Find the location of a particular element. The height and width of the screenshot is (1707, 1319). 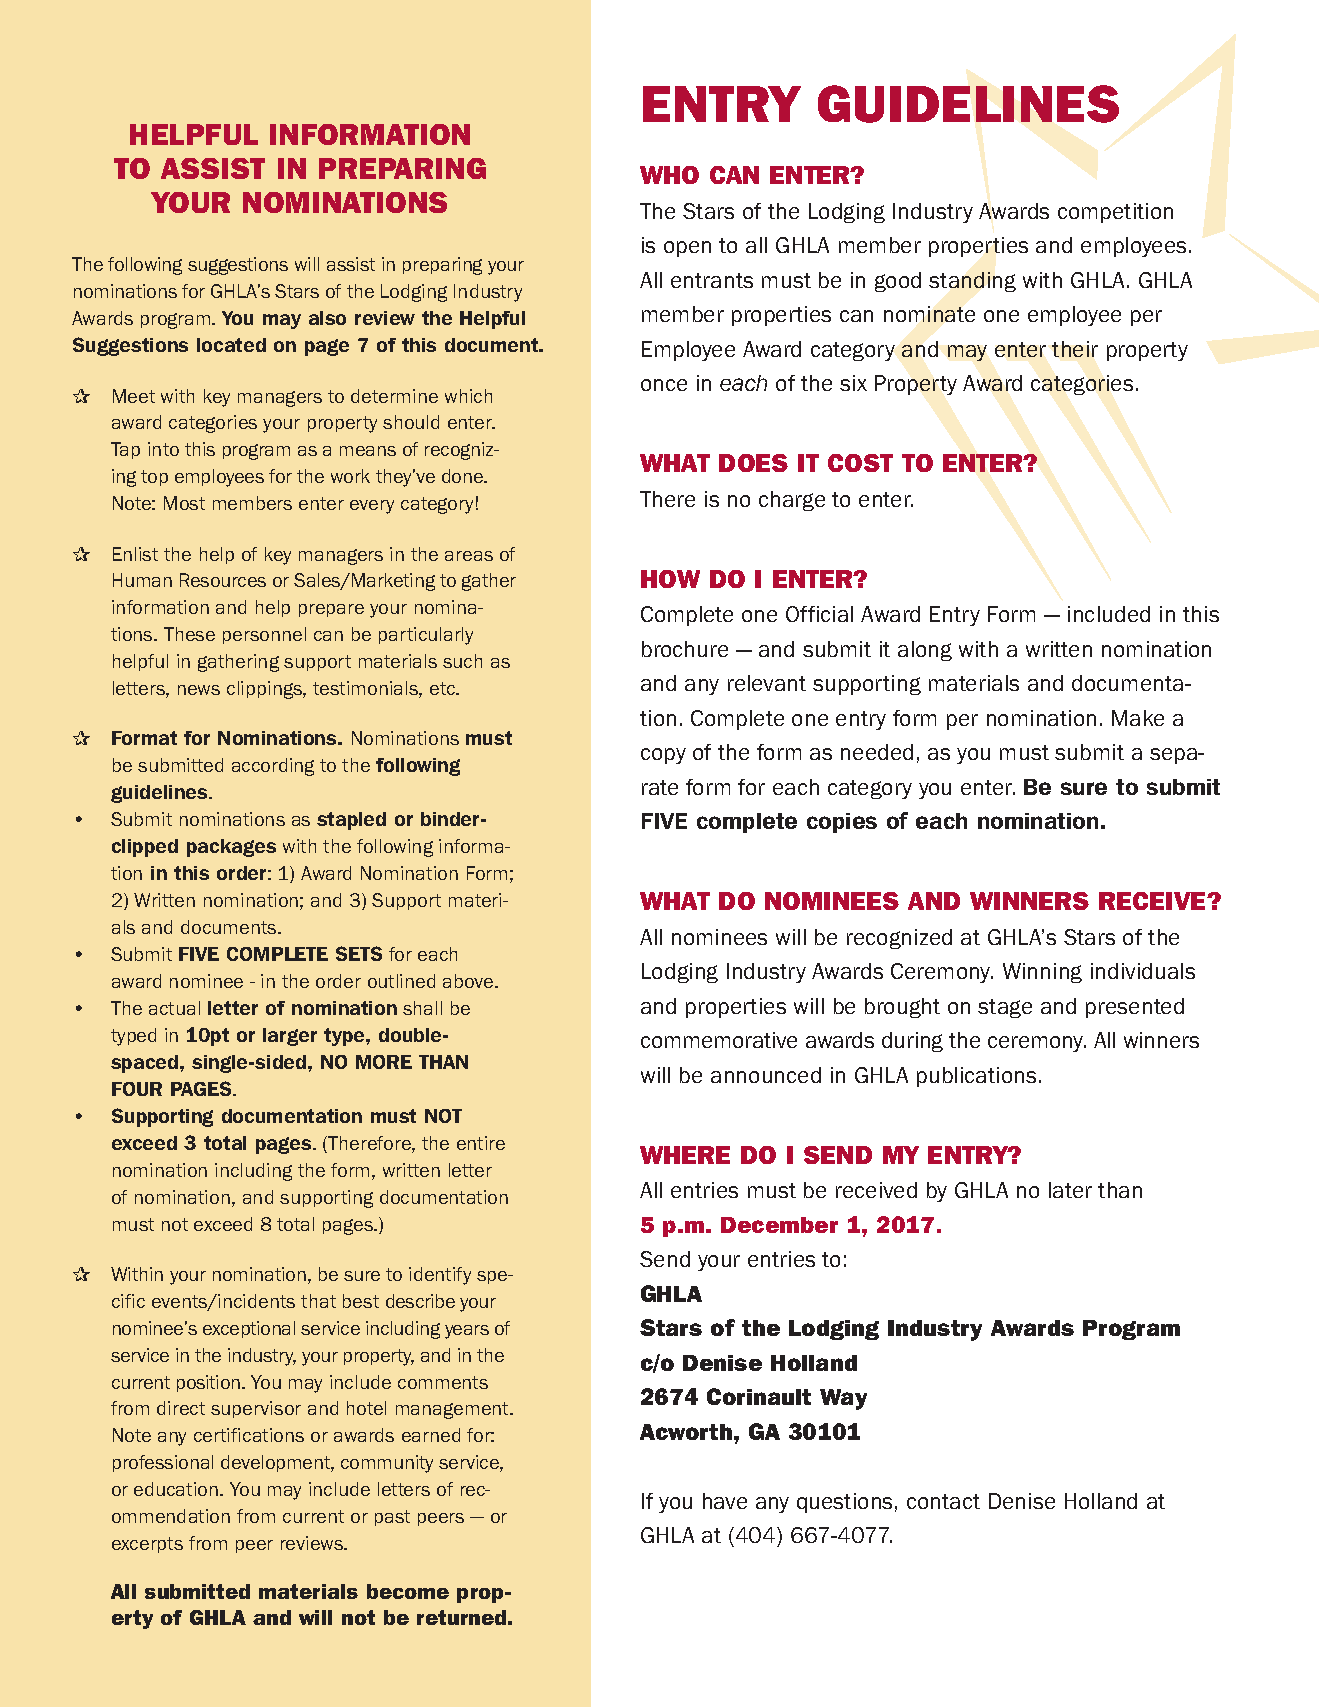

Winning is located at coordinates (1042, 973).
